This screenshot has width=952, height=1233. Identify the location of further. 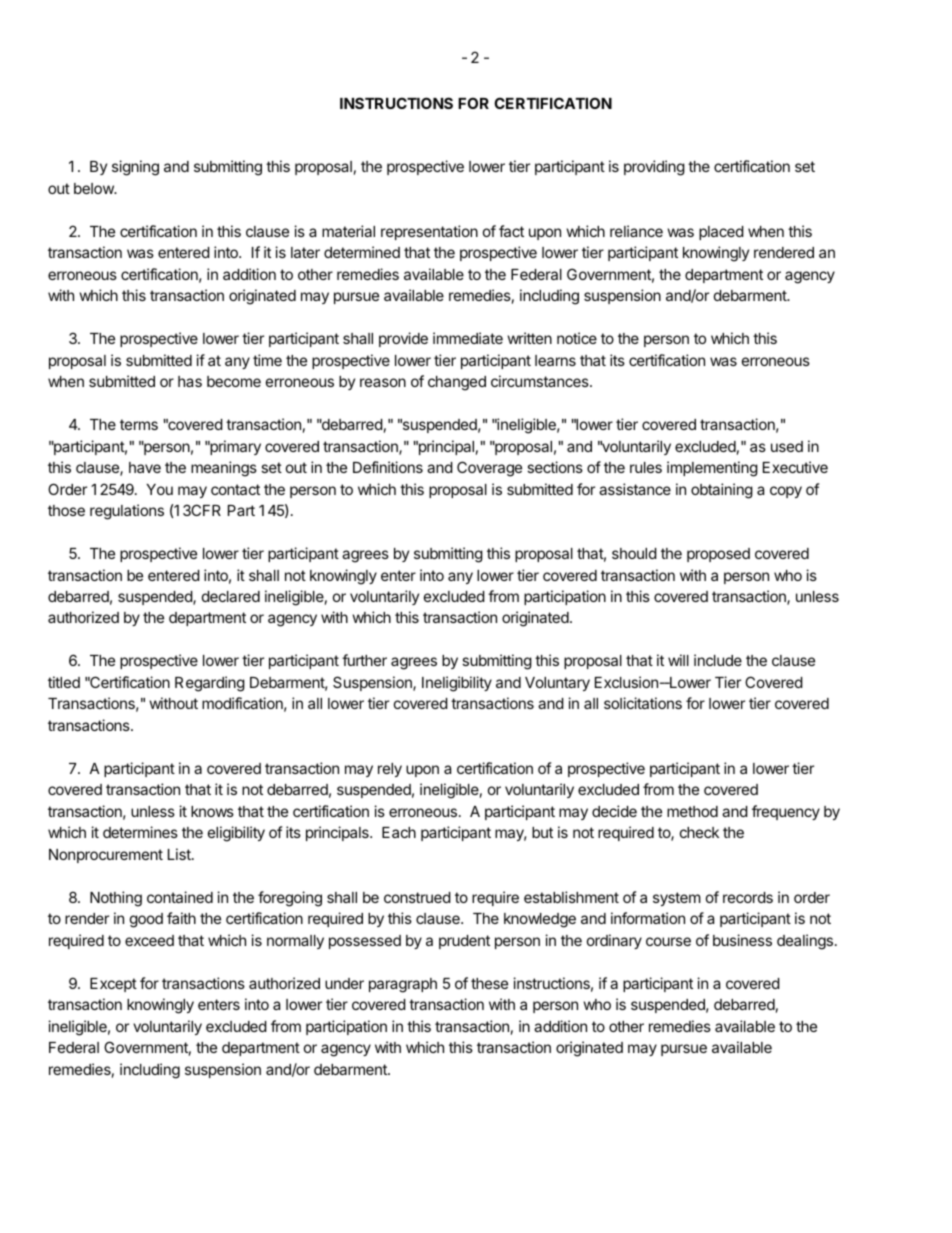
(364, 660).
